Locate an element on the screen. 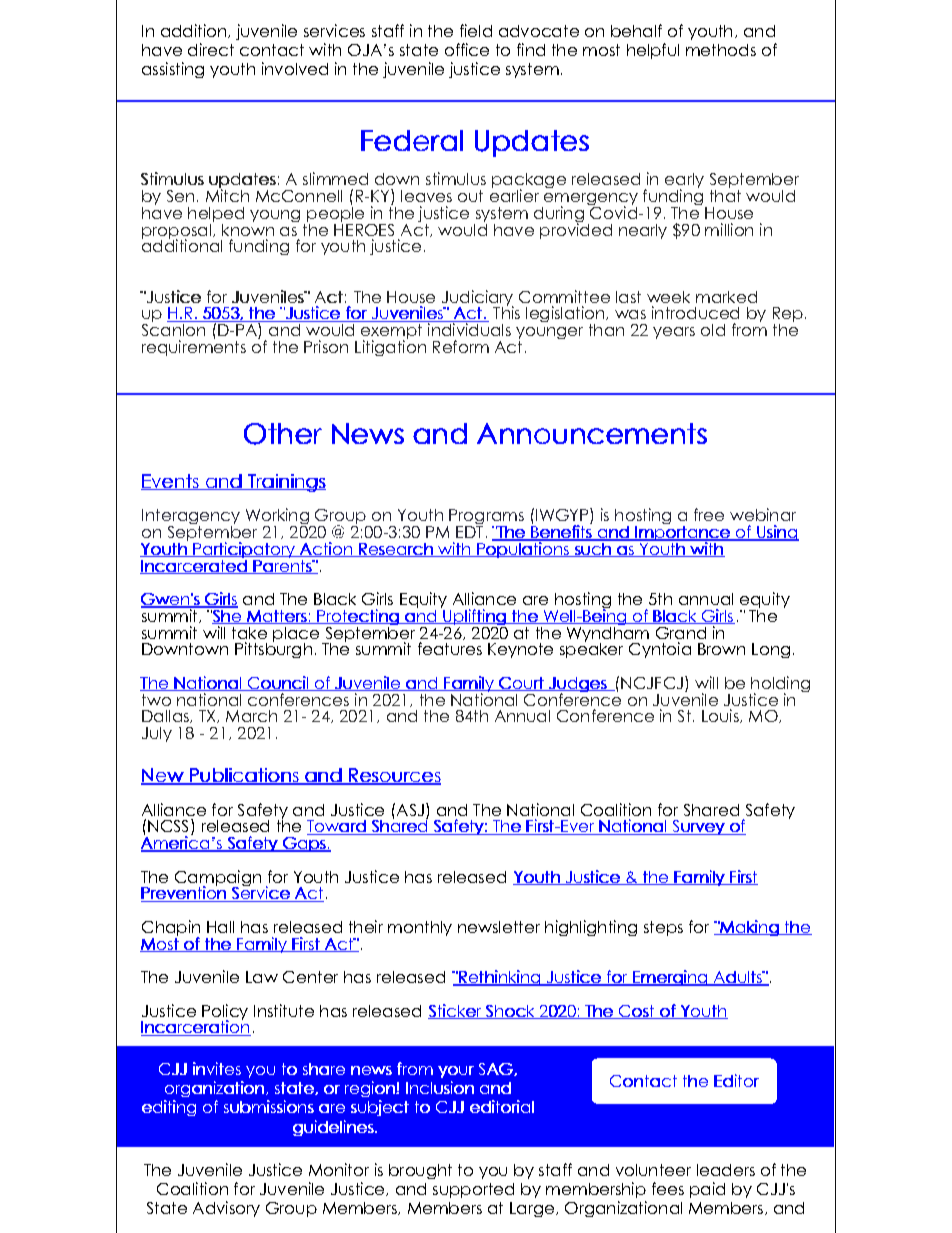  steps is located at coordinates (663, 928).
